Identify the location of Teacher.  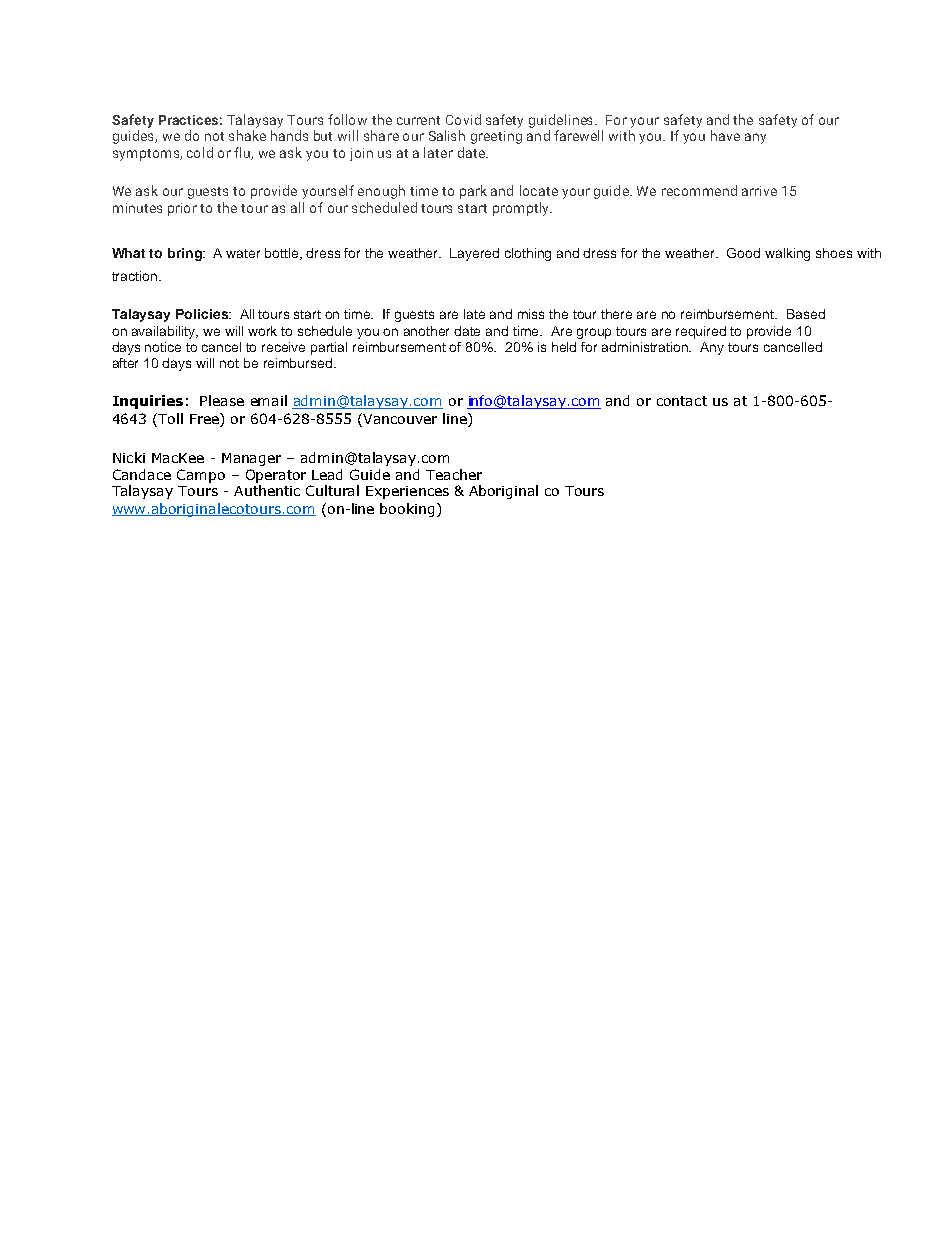
(454, 474).
